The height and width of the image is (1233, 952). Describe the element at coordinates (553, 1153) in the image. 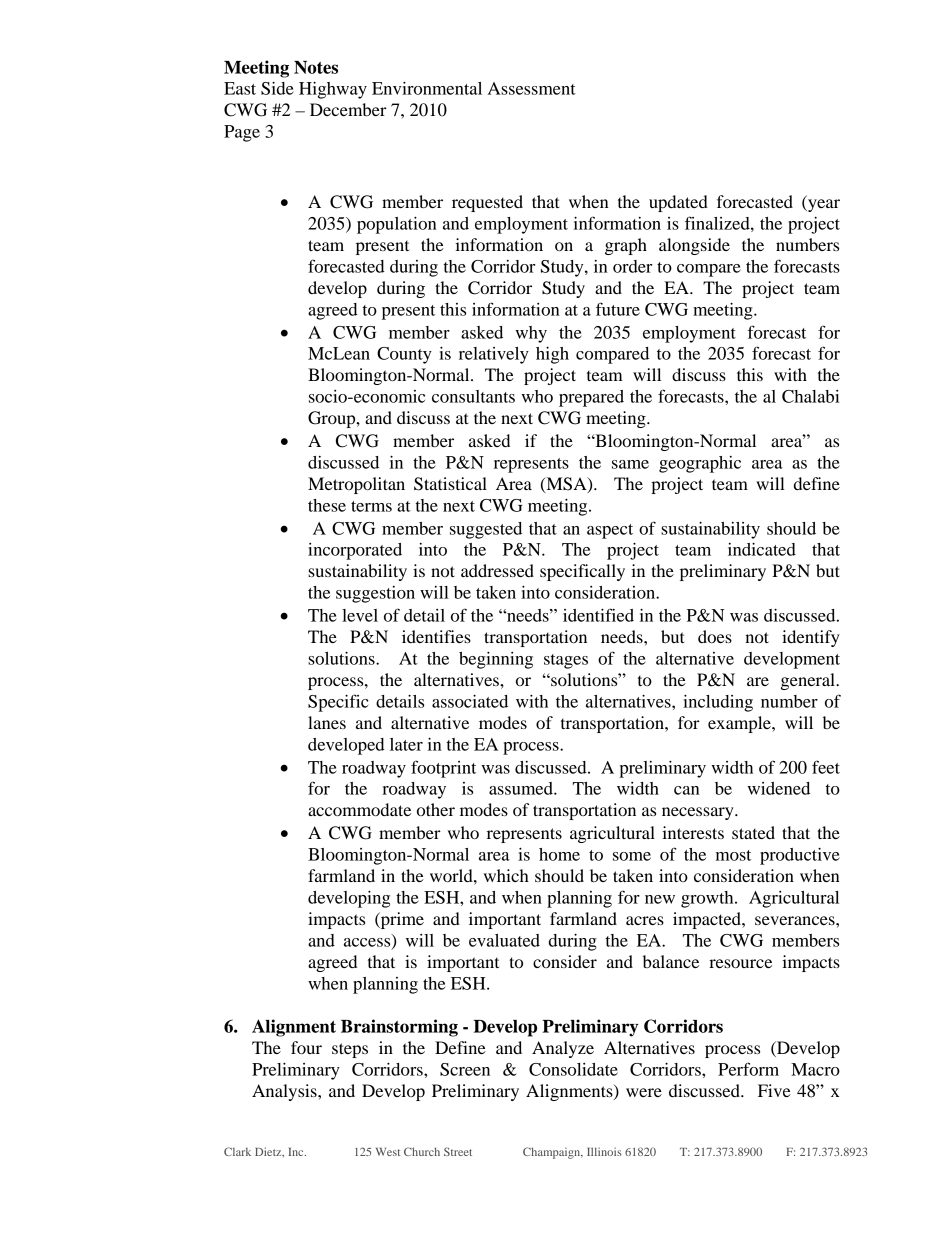

I see `Champaign` at that location.
